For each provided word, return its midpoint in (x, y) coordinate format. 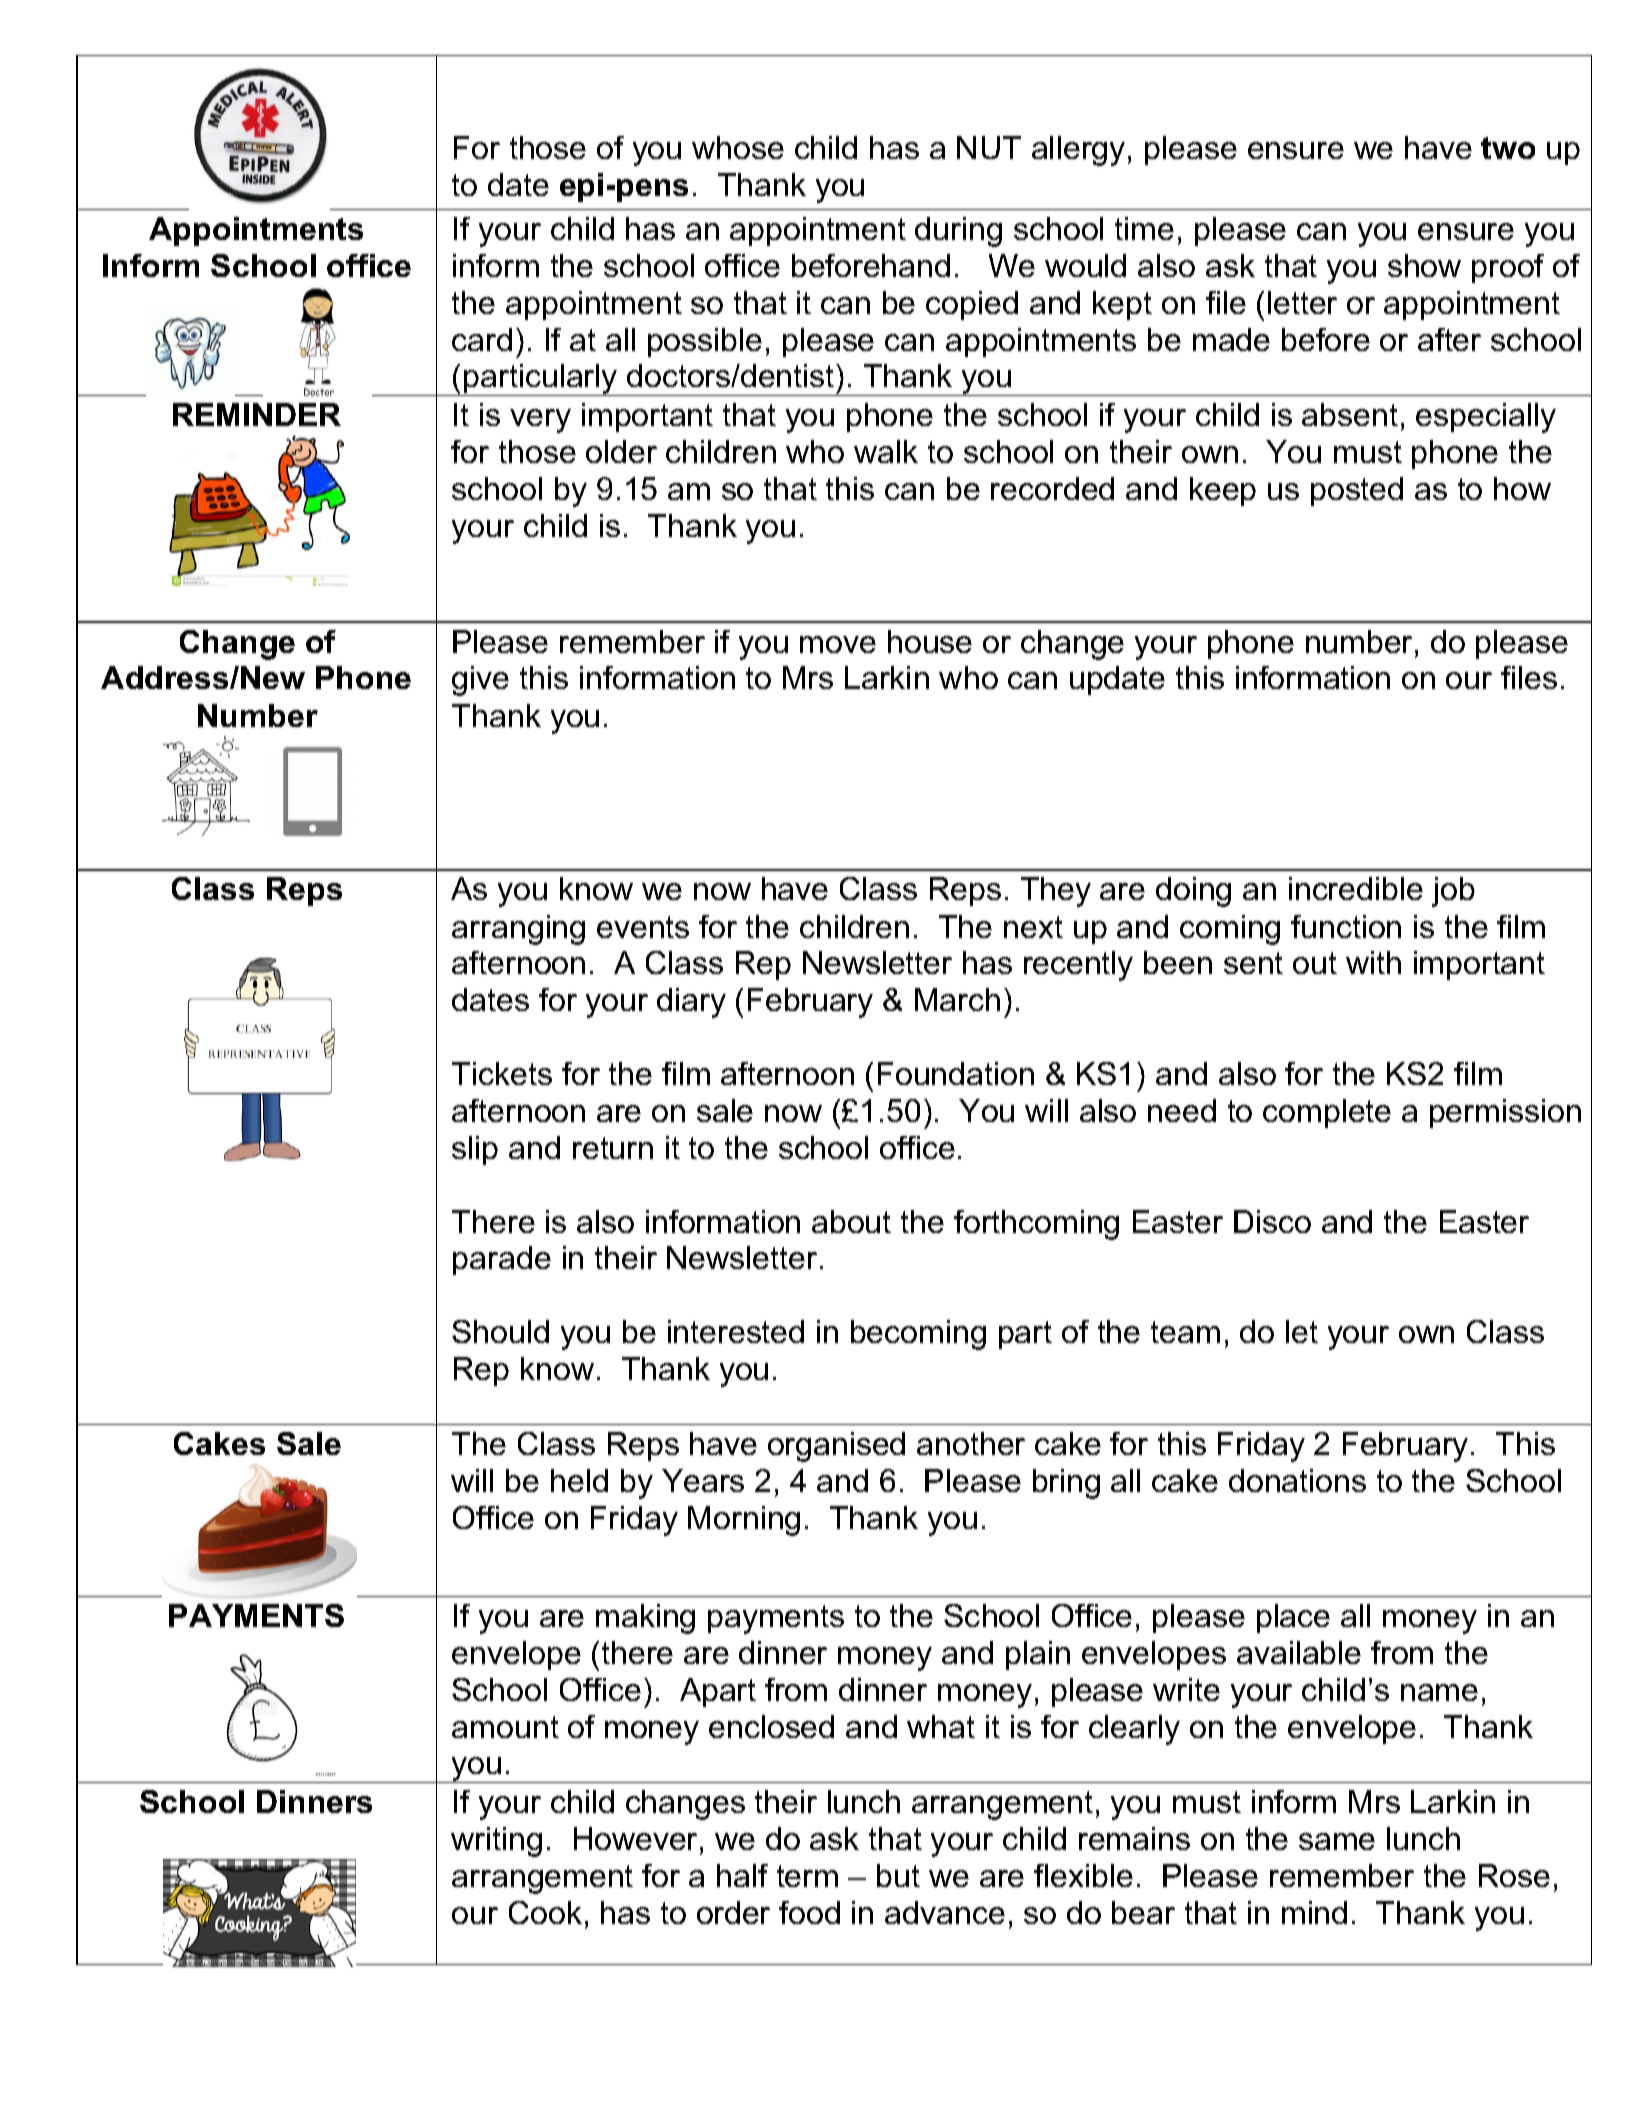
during (958, 232)
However (635, 1838)
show (1424, 265)
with (1373, 962)
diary (691, 1003)
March (957, 999)
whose (738, 147)
